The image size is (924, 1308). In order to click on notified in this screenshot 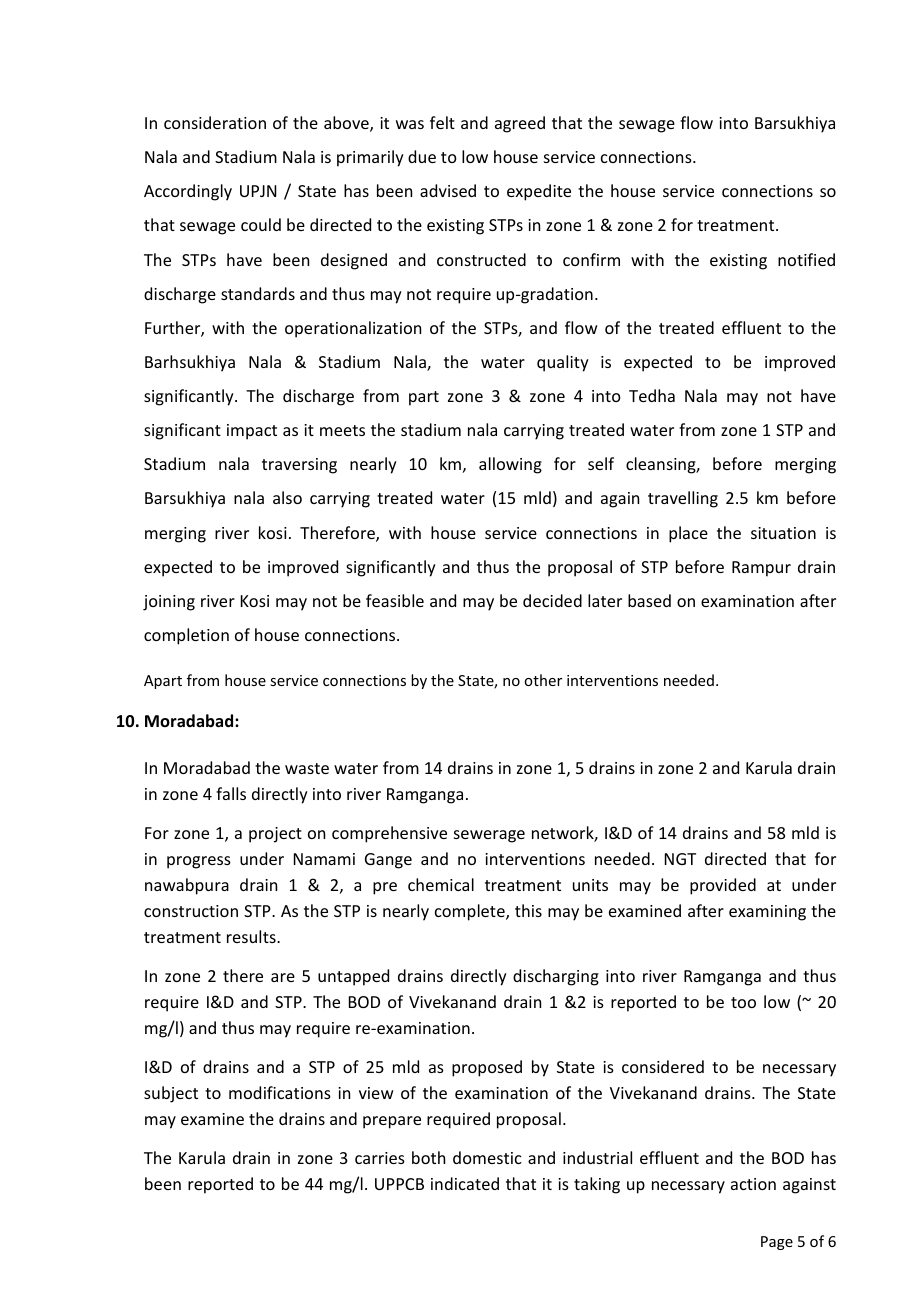, I will do `click(806, 259)`.
